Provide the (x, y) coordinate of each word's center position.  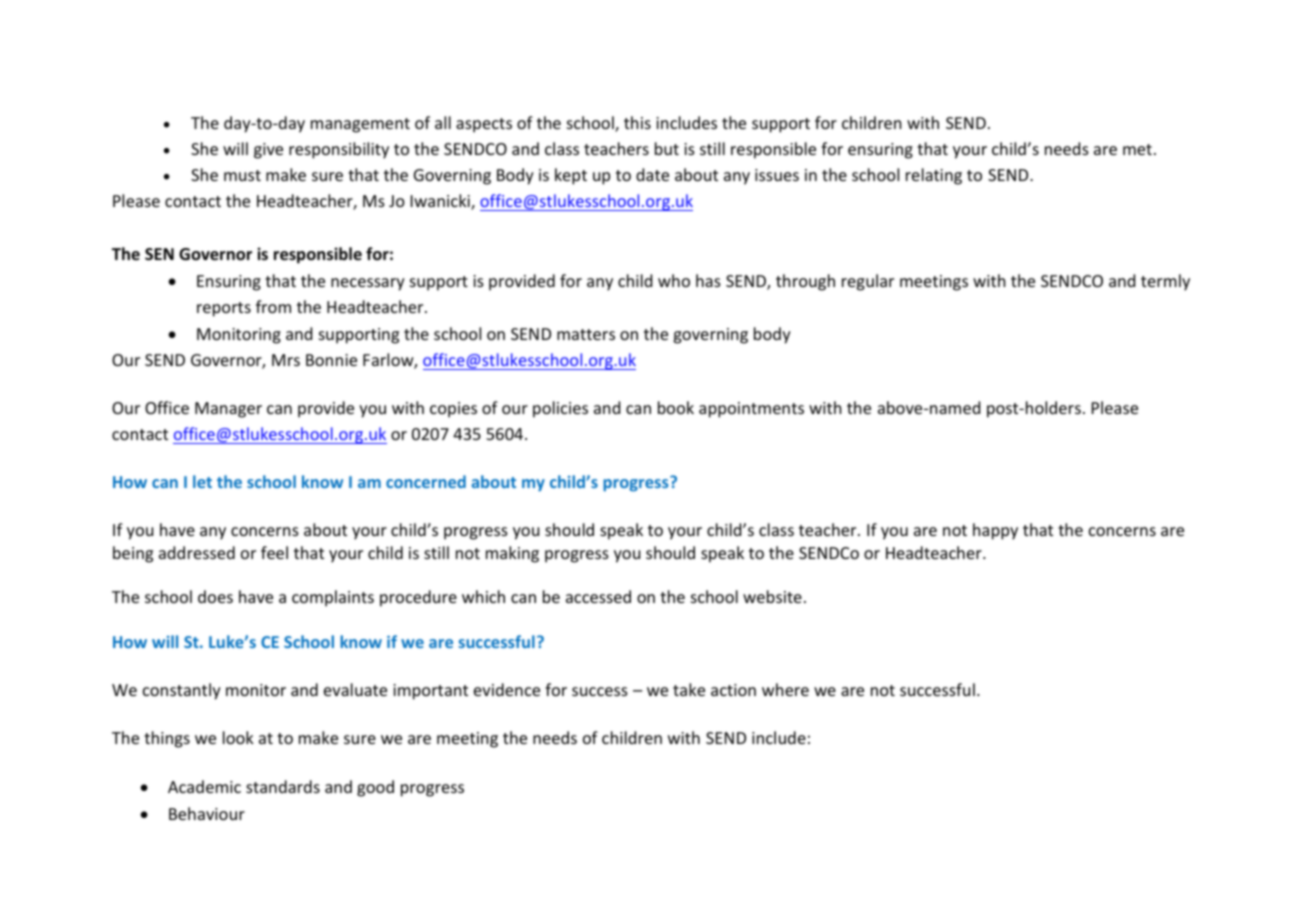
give (268, 151)
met (1137, 149)
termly (1165, 282)
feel (274, 552)
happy (995, 531)
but (667, 148)
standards (283, 786)
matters (586, 334)
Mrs (286, 360)
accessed (598, 596)
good (375, 788)
